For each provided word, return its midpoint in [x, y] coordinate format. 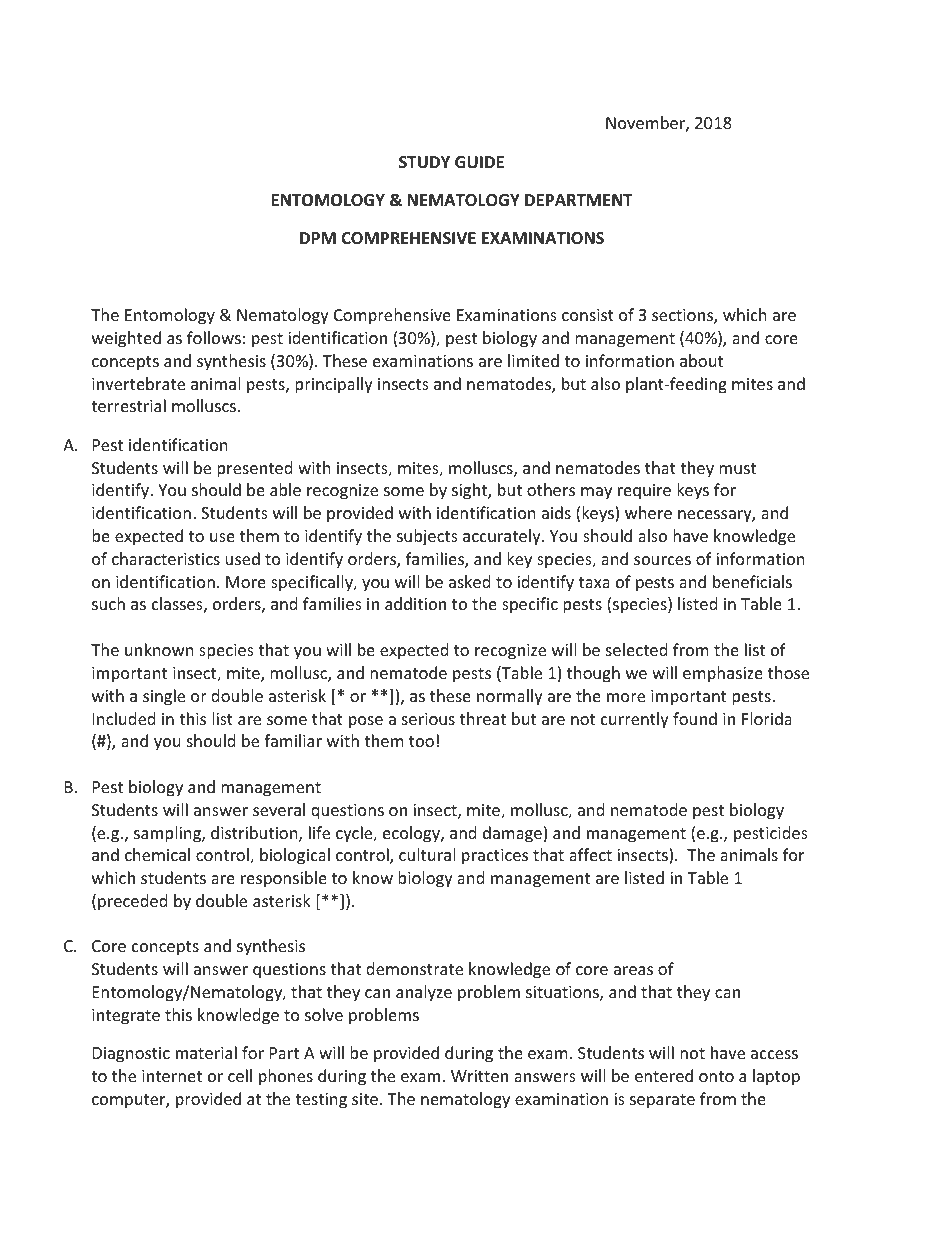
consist [588, 315]
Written [479, 1076]
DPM [318, 238]
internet [172, 1076]
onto [716, 1076]
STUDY [424, 162]
